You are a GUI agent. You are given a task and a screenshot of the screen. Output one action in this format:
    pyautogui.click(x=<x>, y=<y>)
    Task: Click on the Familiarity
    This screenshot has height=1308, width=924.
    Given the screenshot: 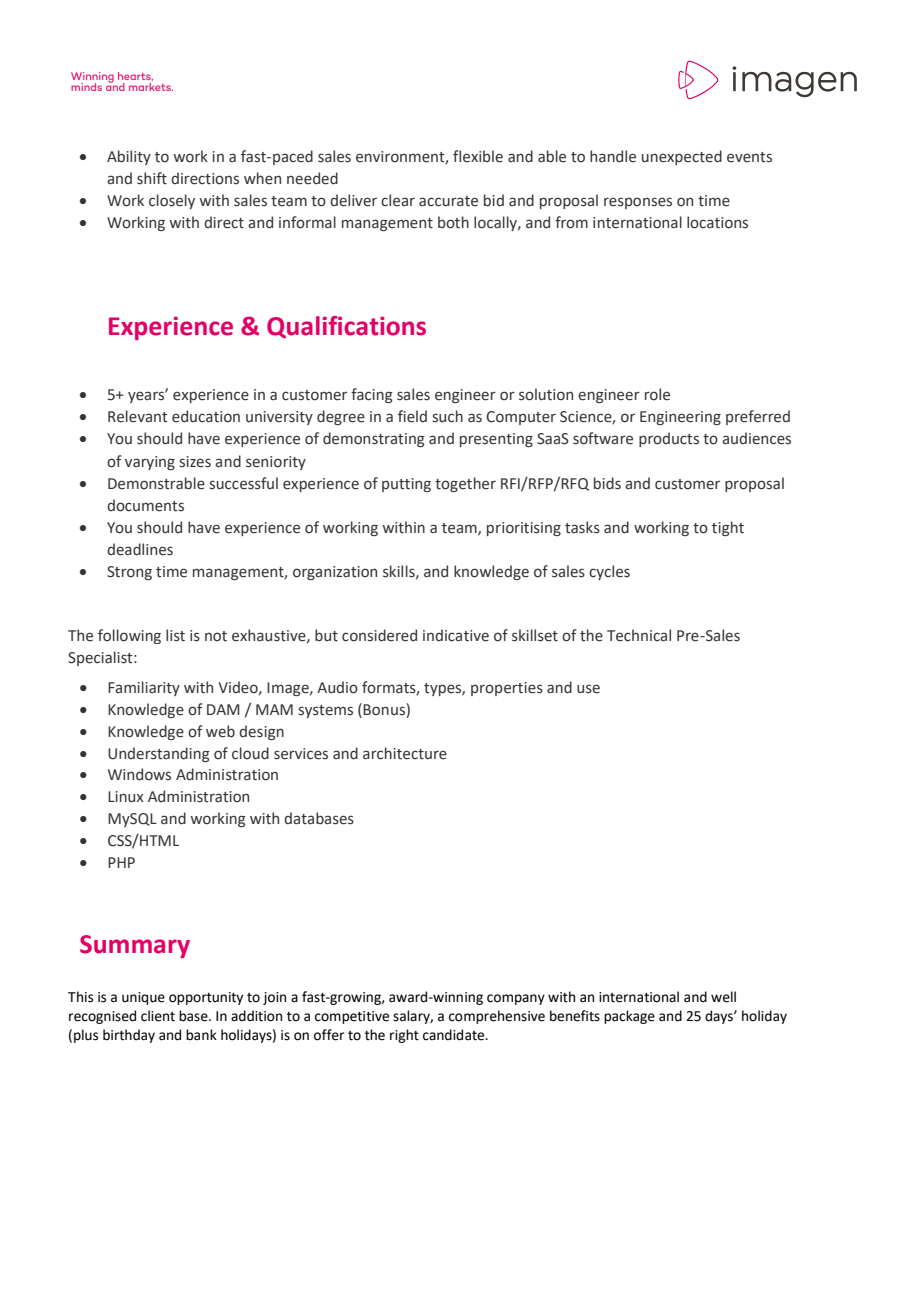 What is the action you would take?
    pyautogui.click(x=144, y=688)
